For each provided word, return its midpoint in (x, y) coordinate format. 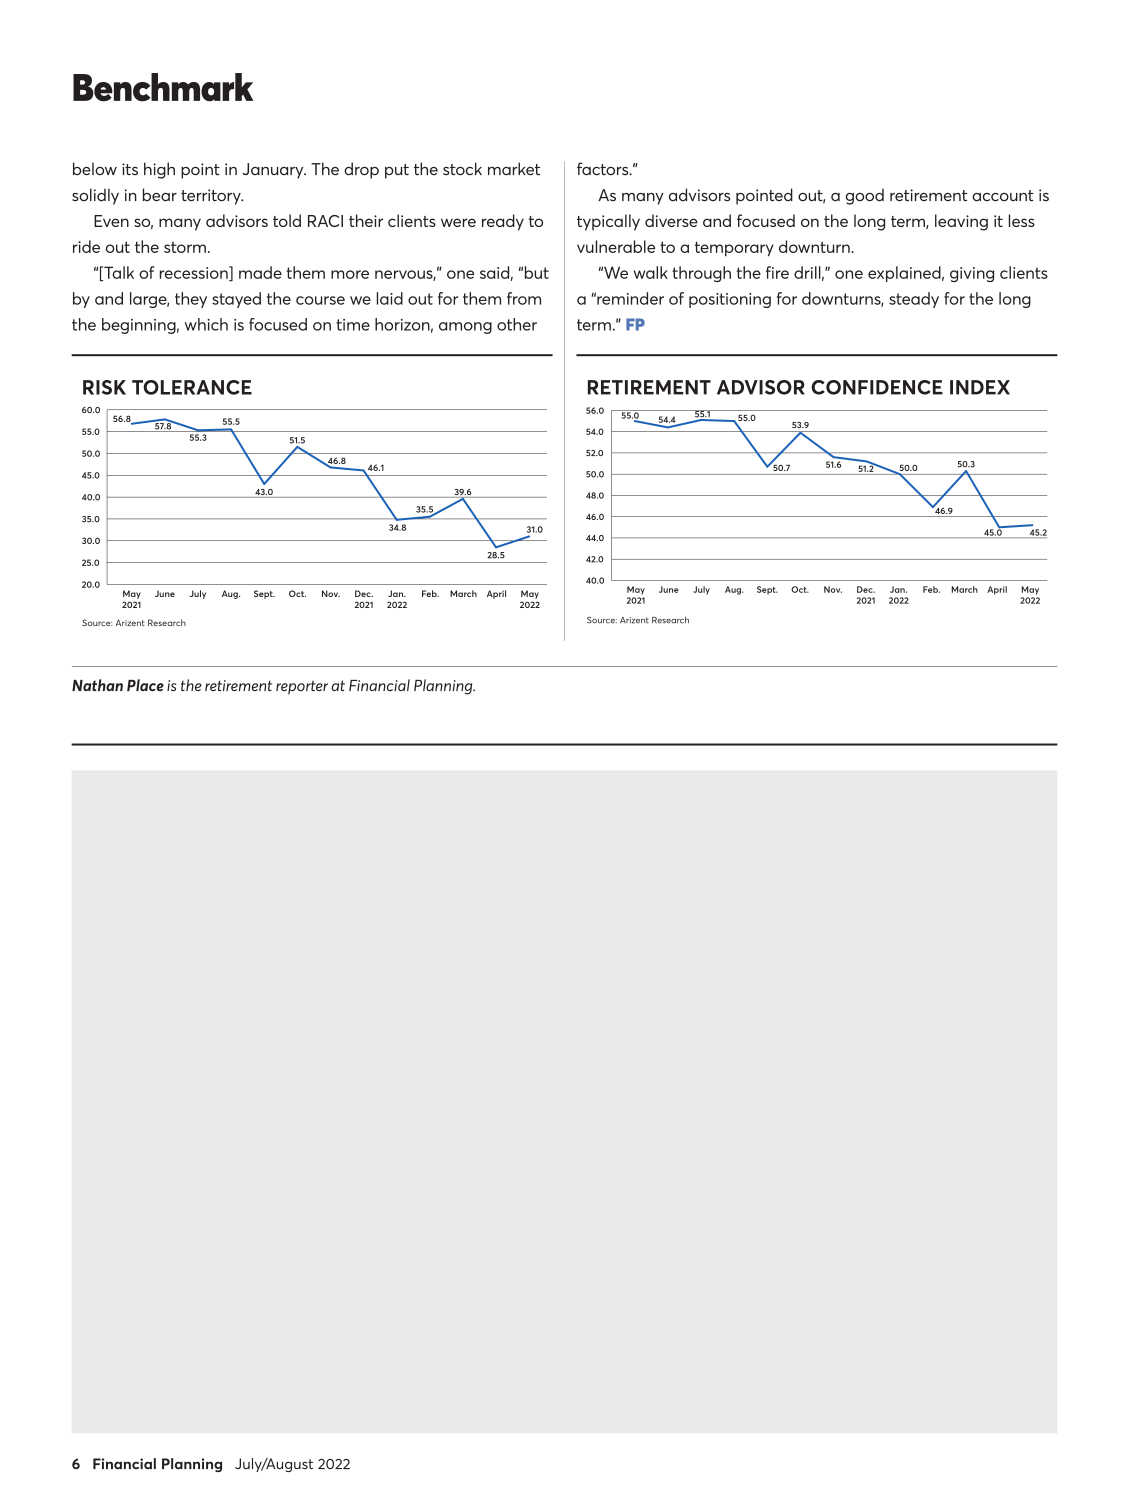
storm (185, 247)
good (865, 196)
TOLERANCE (192, 387)
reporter (302, 687)
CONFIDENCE (877, 387)
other (517, 324)
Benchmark (163, 87)
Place (145, 685)
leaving (961, 222)
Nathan (97, 685)
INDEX (980, 387)
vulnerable (616, 246)
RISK (104, 387)
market (514, 168)
